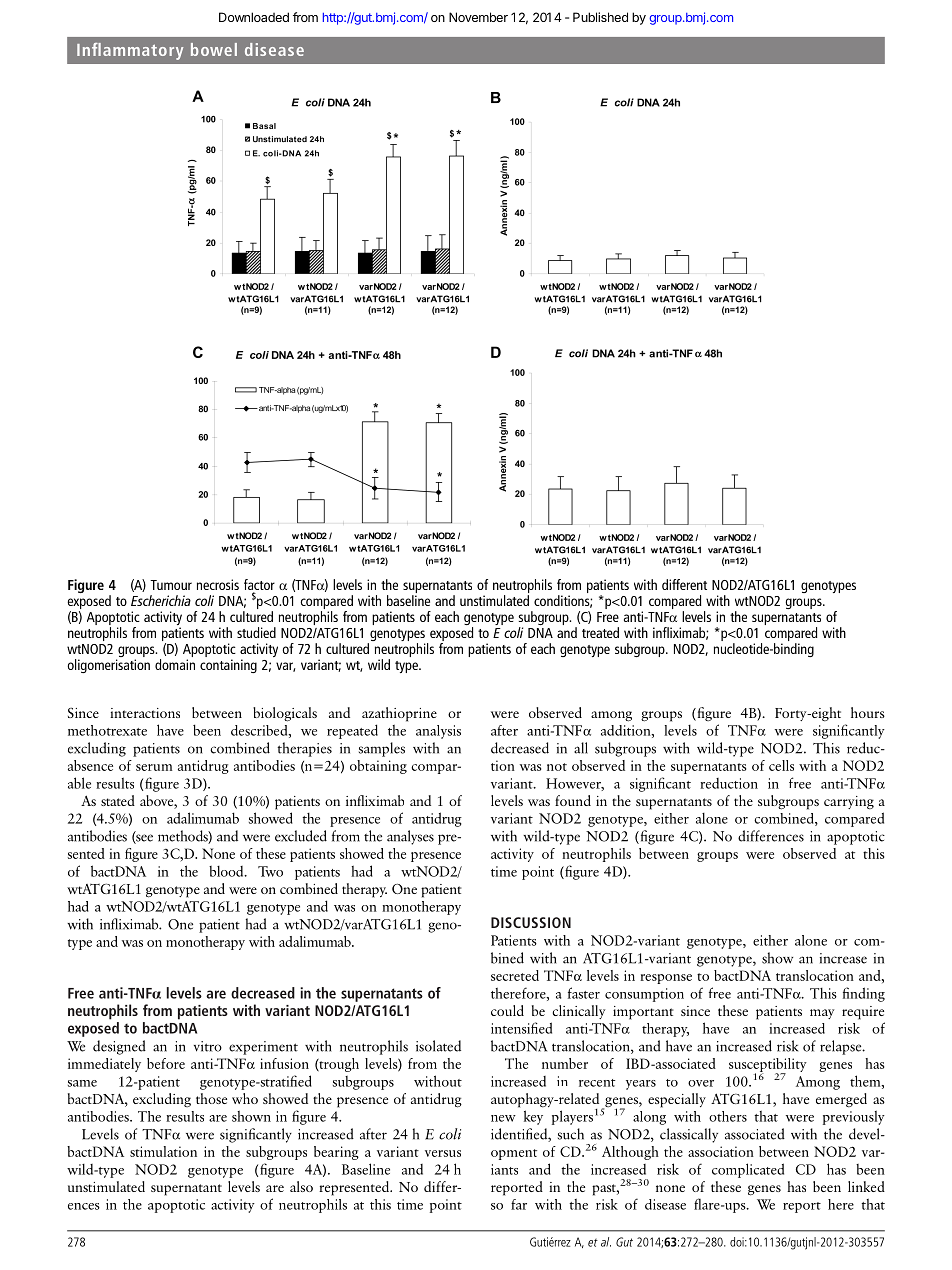 The height and width of the page is (1270, 952). I want to click on bowel, so click(214, 49).
